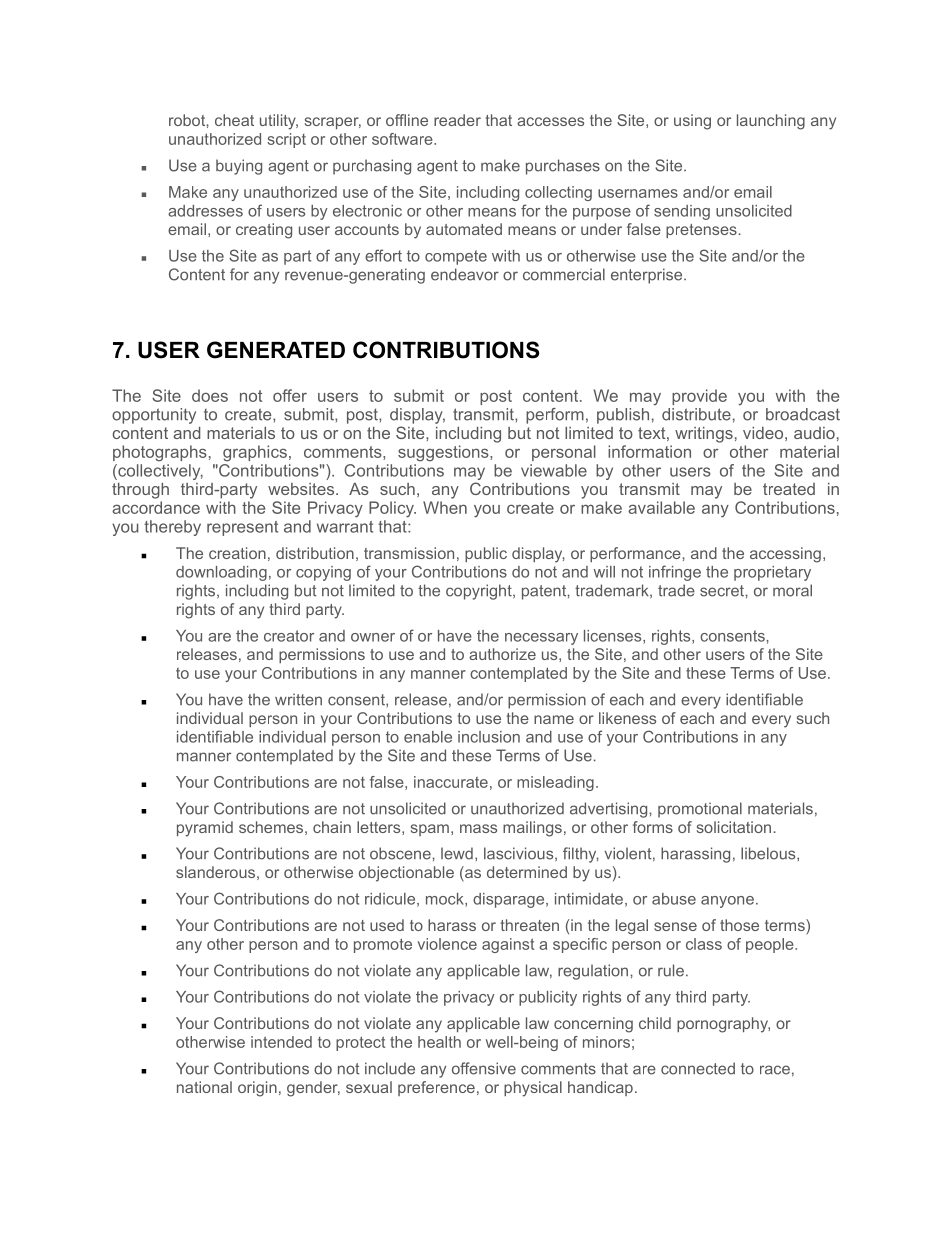  I want to click on suggestions, so click(444, 453).
